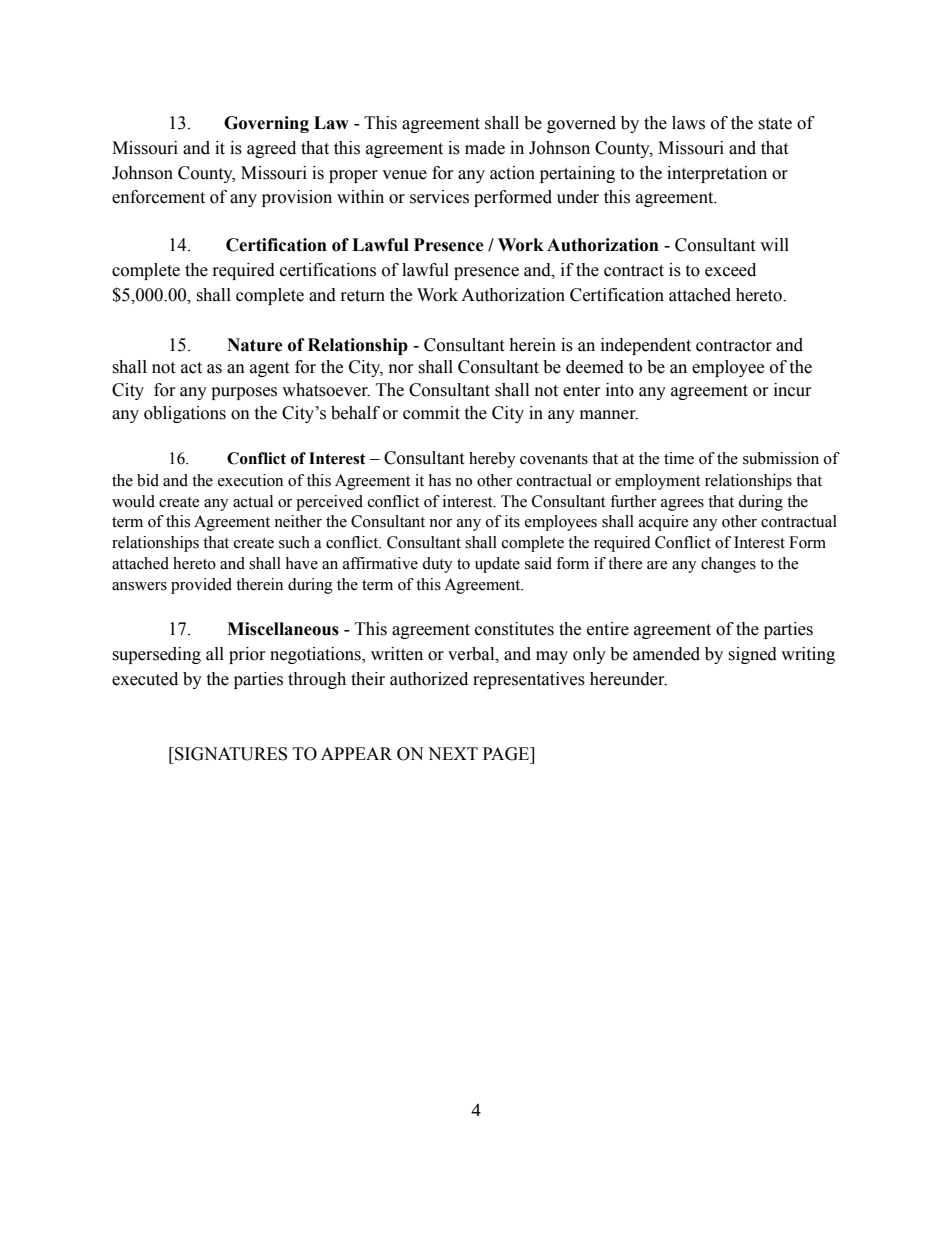  I want to click on obligations, so click(185, 414).
